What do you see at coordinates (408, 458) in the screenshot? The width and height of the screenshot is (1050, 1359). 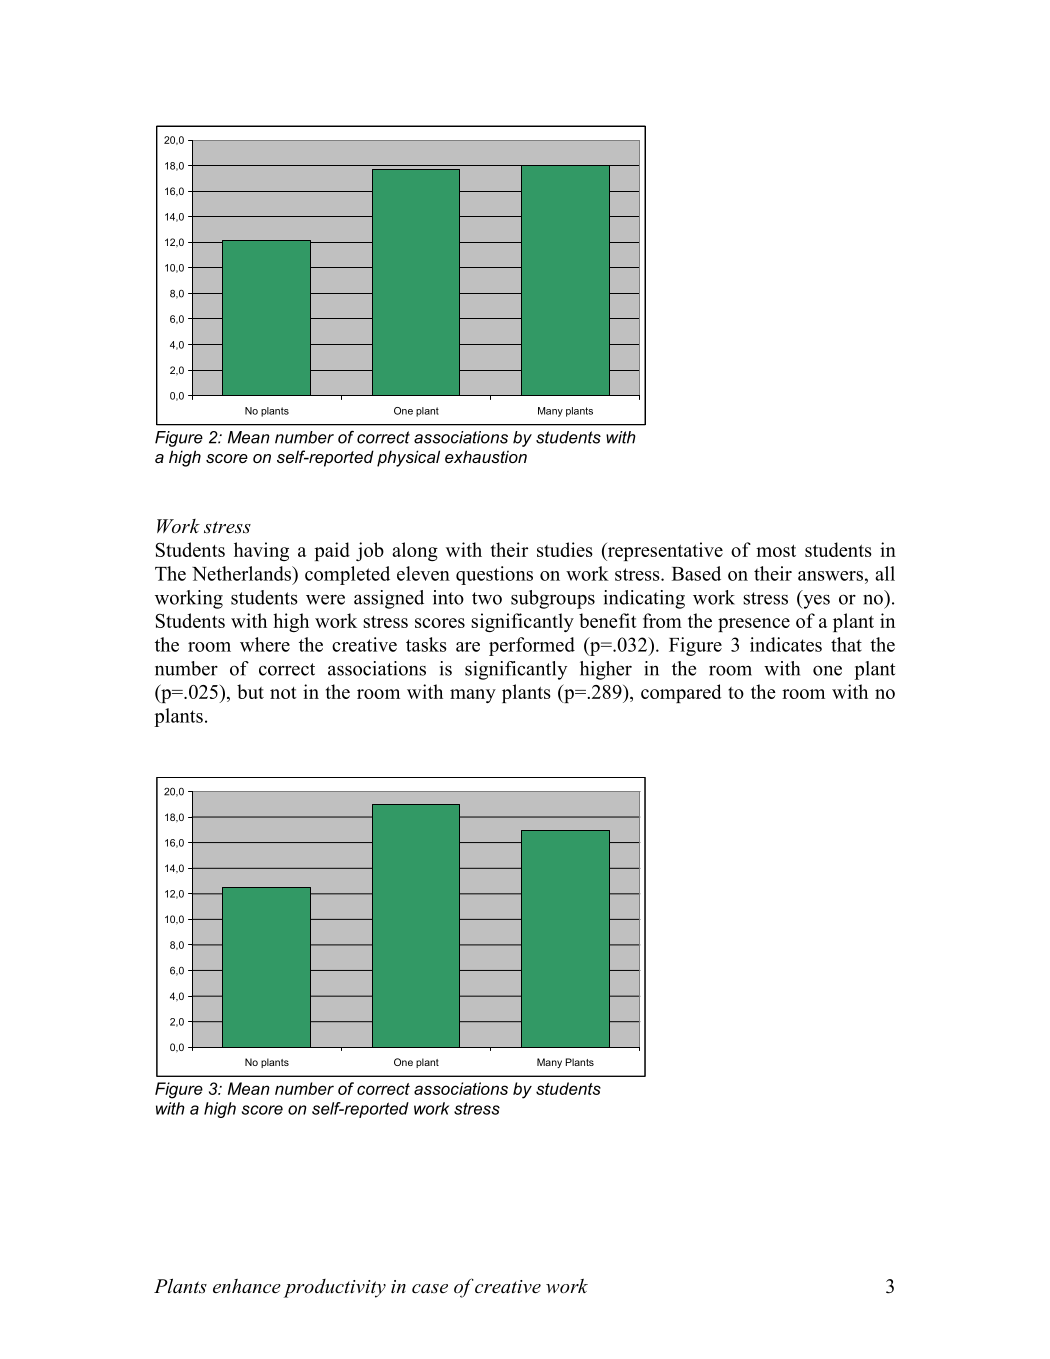 I see `physical` at bounding box center [408, 458].
